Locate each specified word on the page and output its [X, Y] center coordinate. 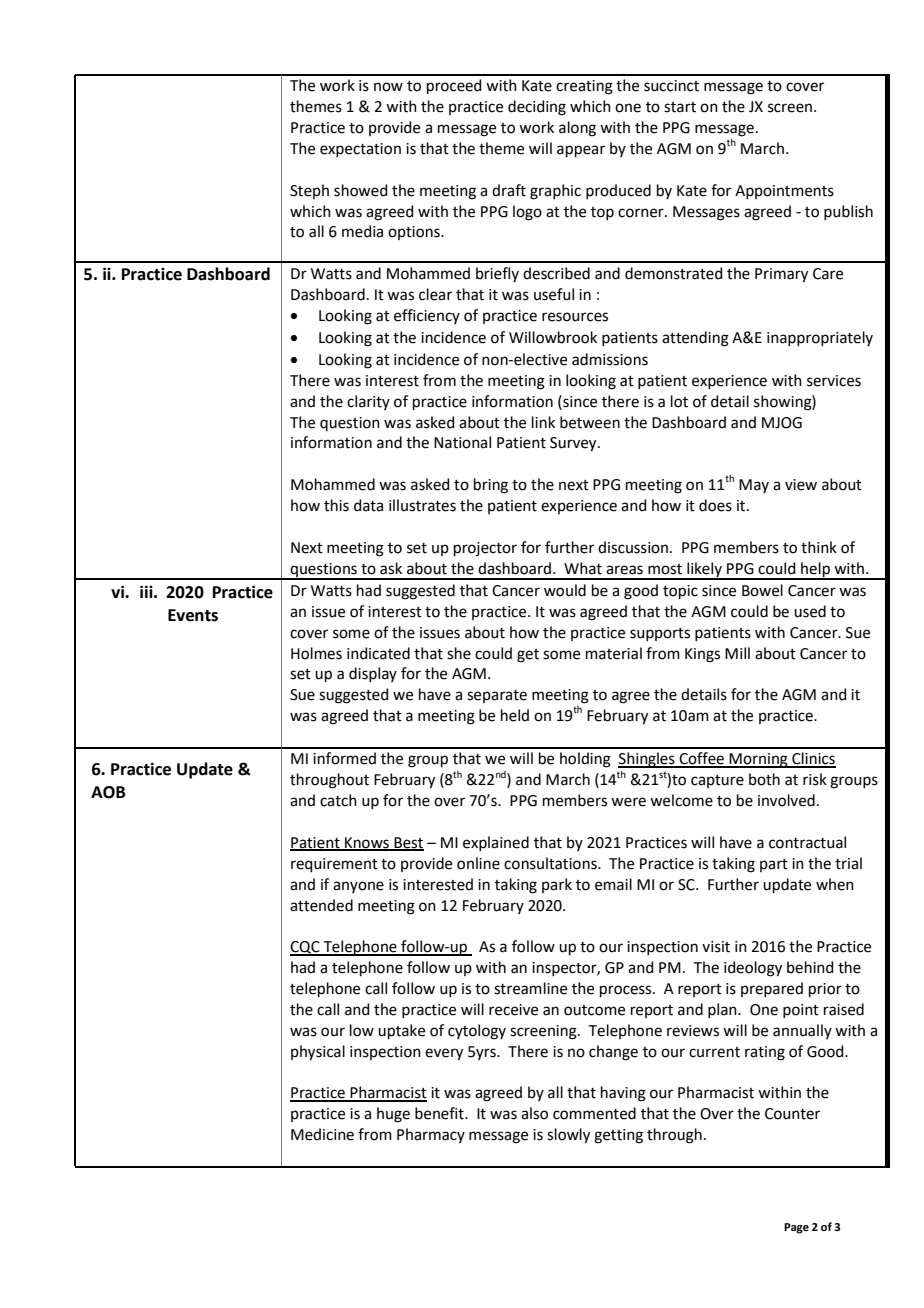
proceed [454, 86]
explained [496, 843]
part [774, 865]
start [680, 107]
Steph [309, 191]
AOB [108, 792]
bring [491, 486]
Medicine [322, 1134]
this [336, 505]
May [754, 486]
